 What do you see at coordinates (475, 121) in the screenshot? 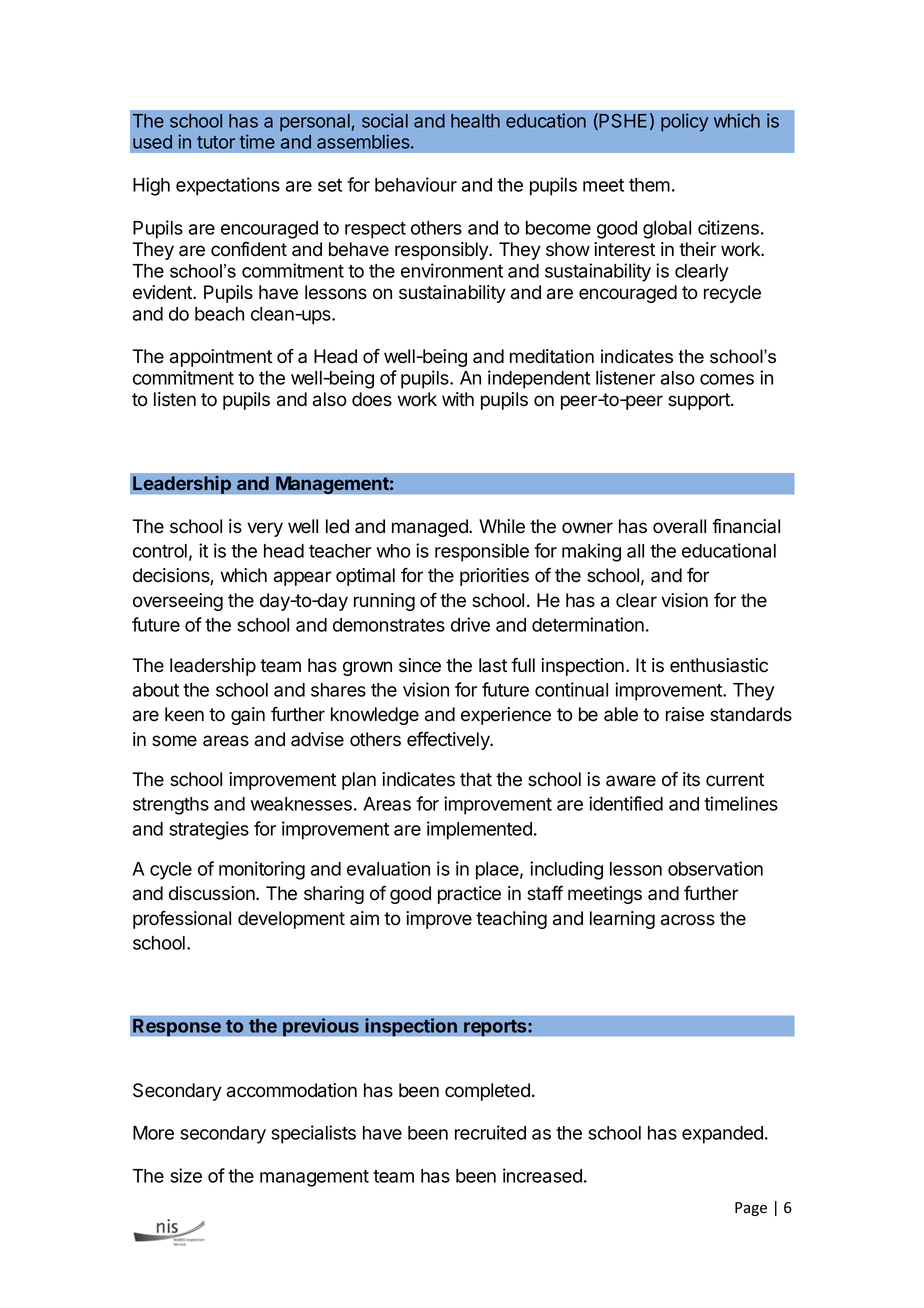
I see `health` at bounding box center [475, 121].
